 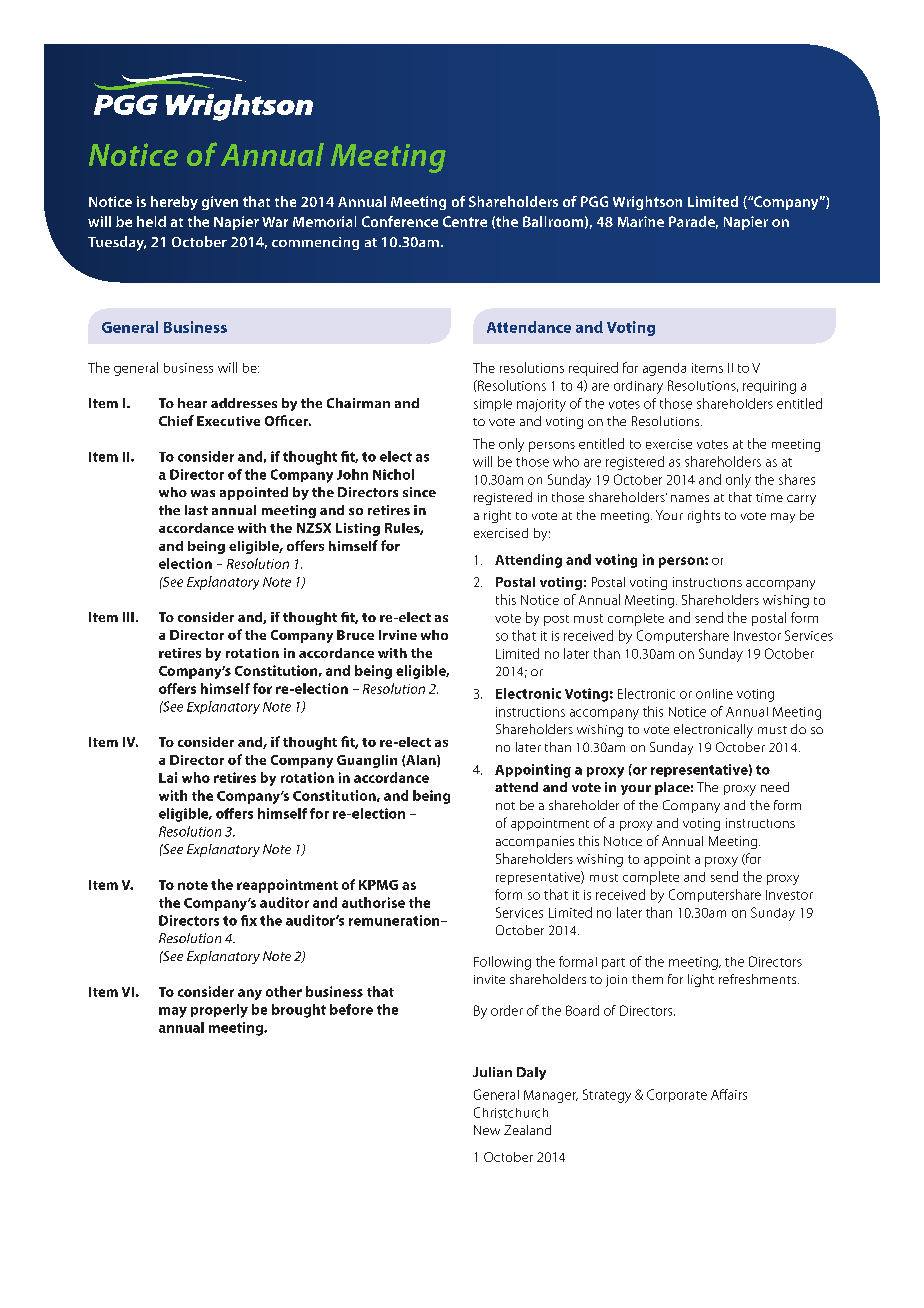 I want to click on Affairs, so click(x=729, y=1094).
